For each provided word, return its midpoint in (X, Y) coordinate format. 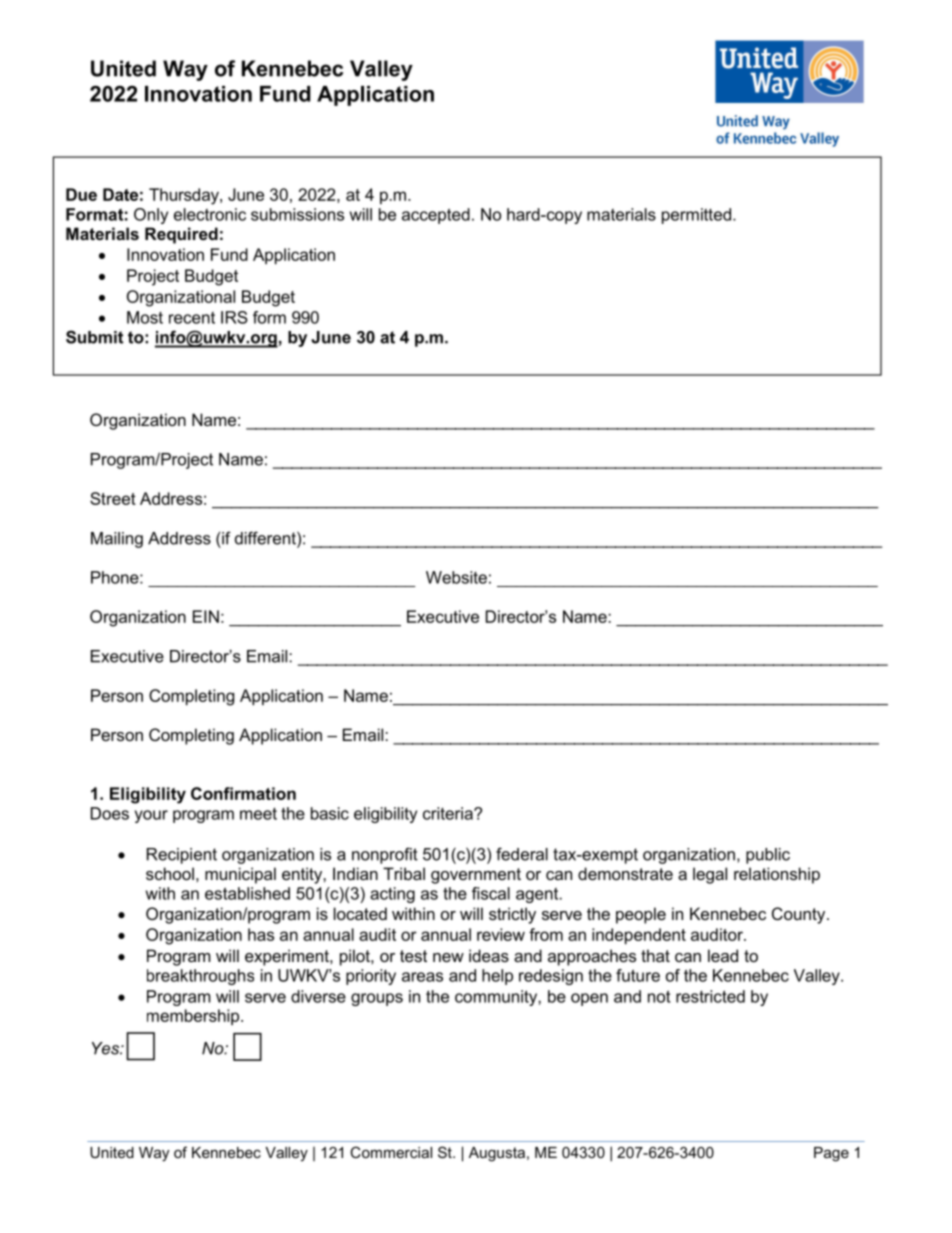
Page (831, 1154)
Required (181, 235)
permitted (696, 216)
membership (194, 1017)
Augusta (497, 1154)
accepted (436, 216)
